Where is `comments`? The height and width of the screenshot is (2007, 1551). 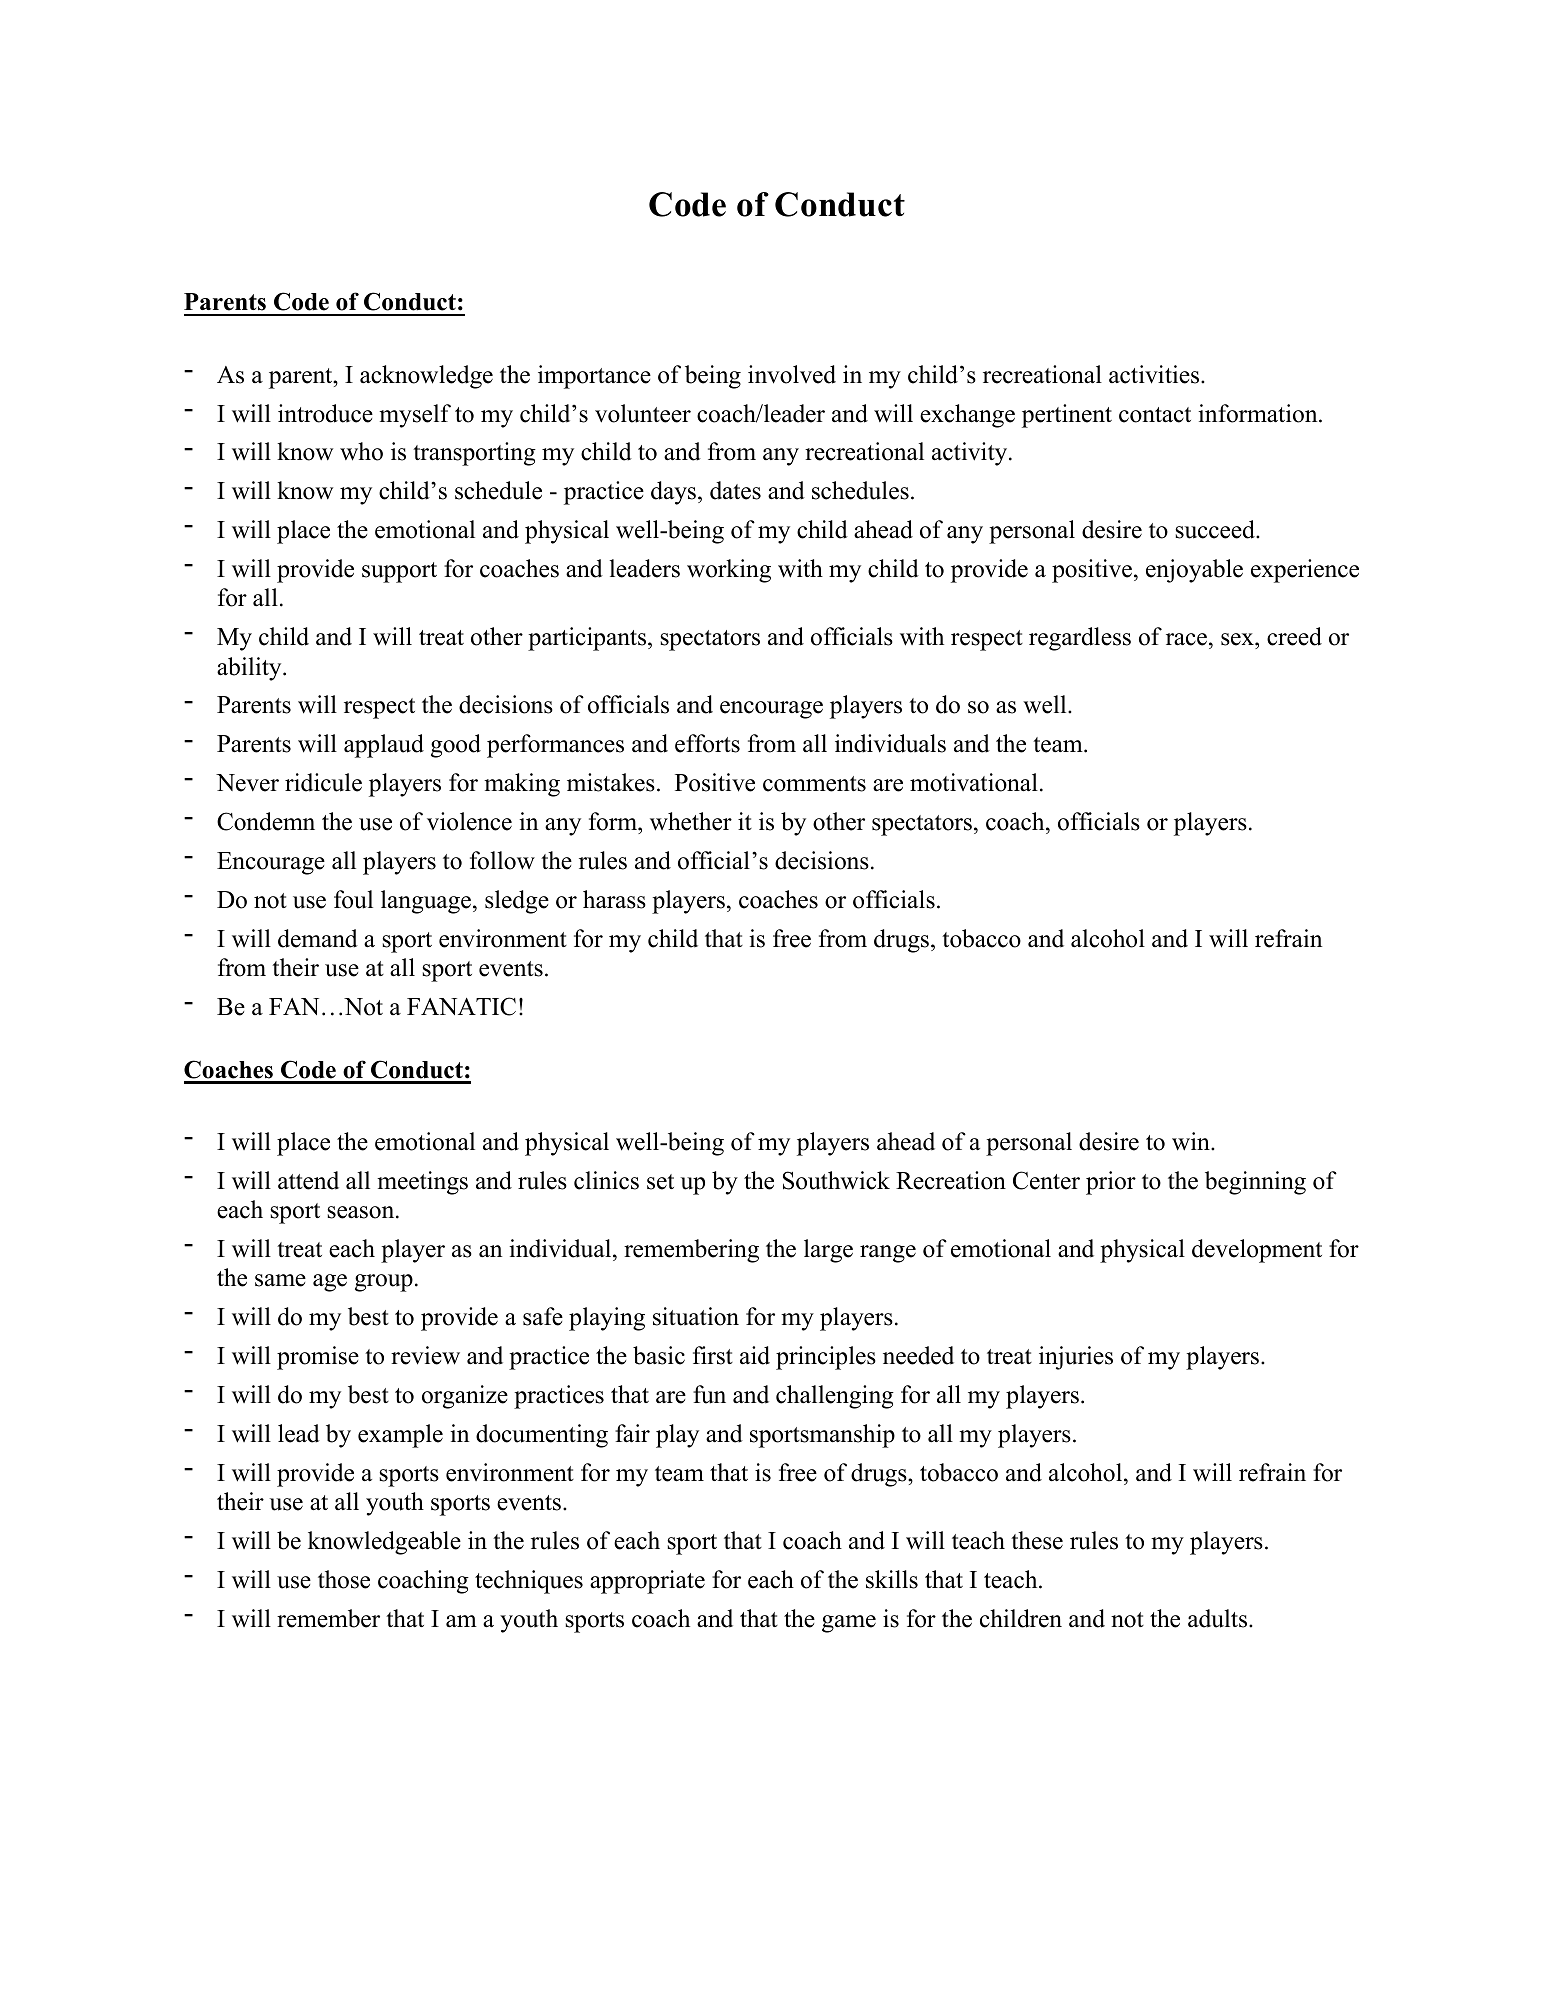
comments is located at coordinates (814, 784).
